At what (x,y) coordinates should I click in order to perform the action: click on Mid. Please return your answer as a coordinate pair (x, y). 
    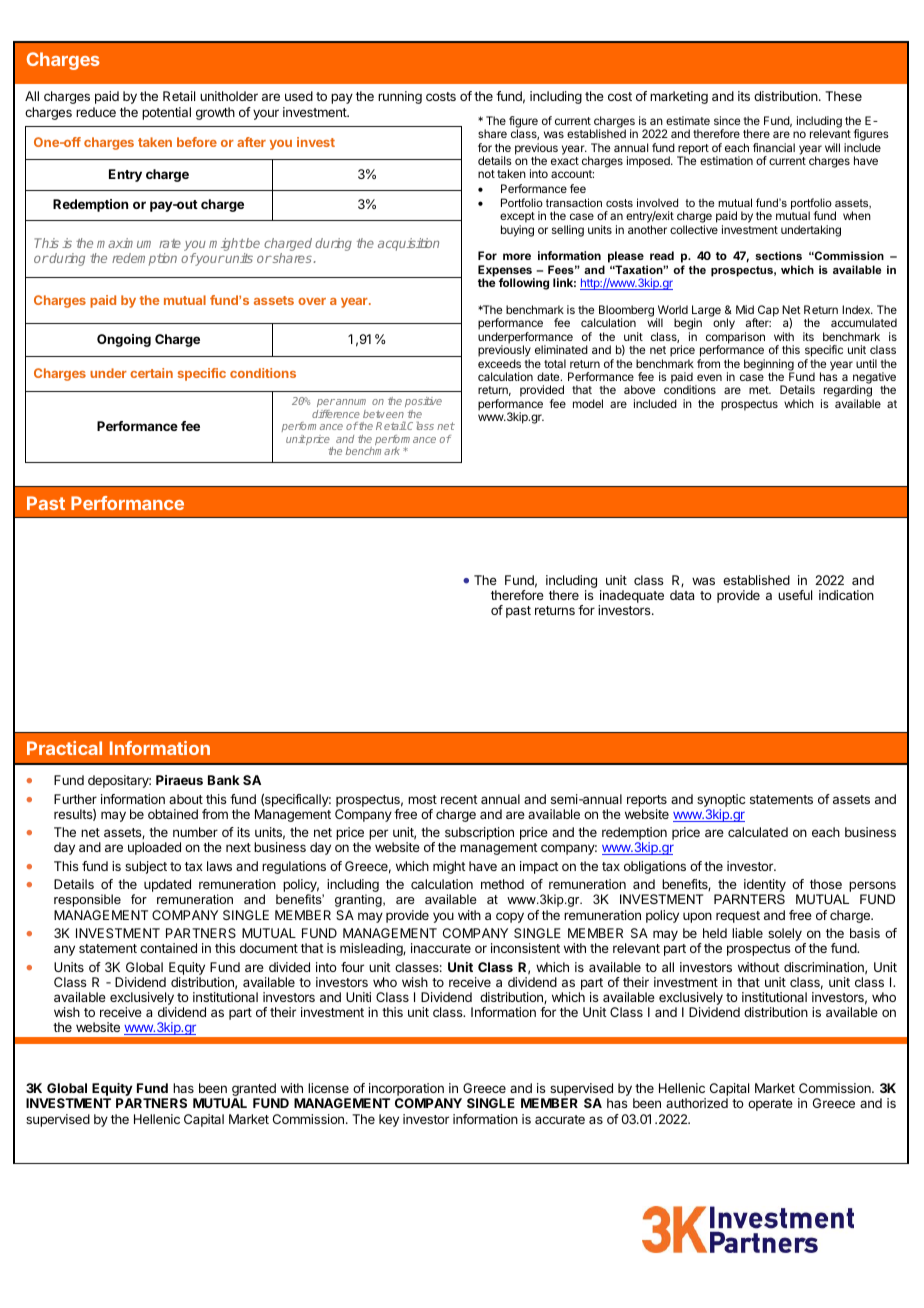
    Looking at the image, I should click on (745, 309).
